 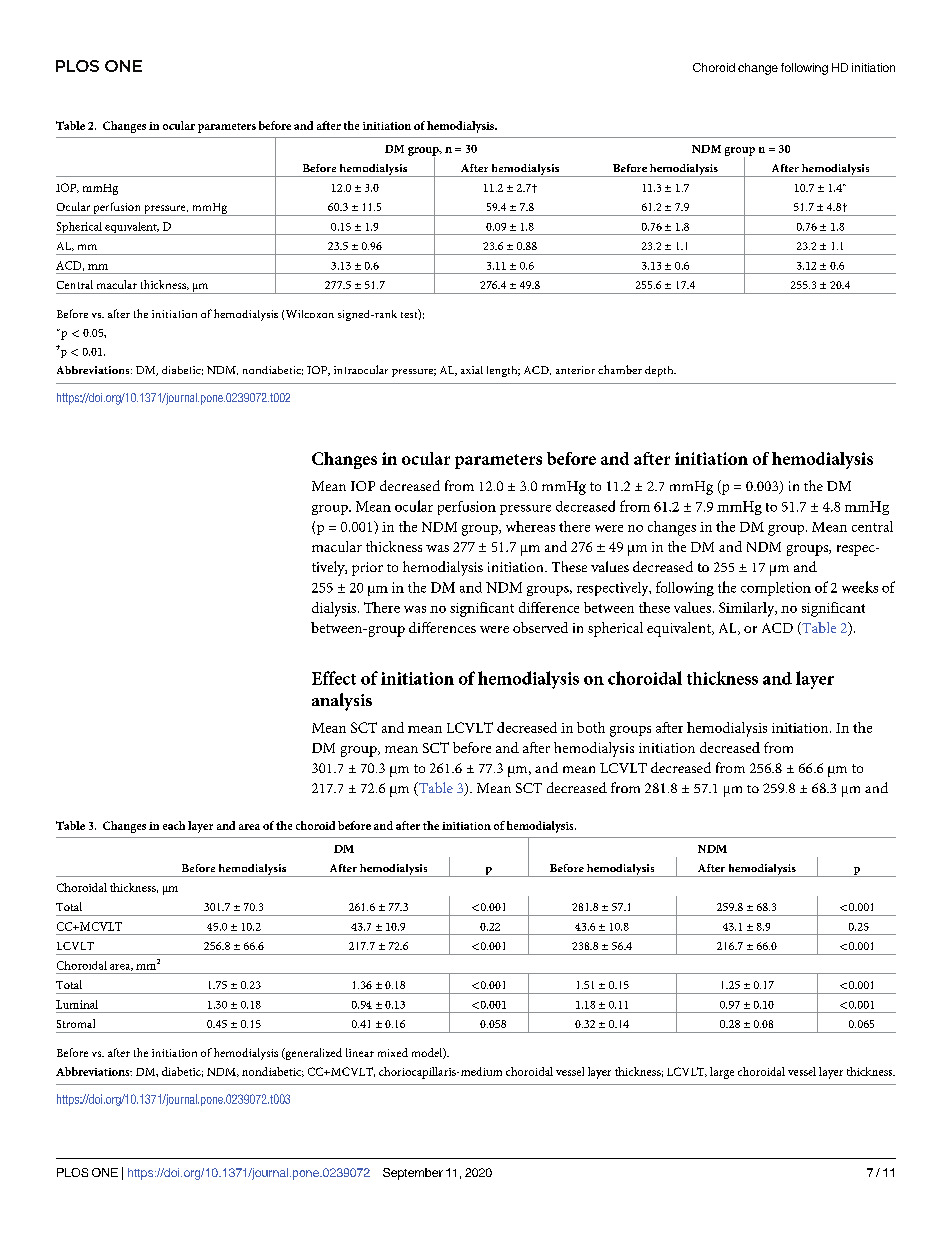 I want to click on completion, so click(x=776, y=589).
